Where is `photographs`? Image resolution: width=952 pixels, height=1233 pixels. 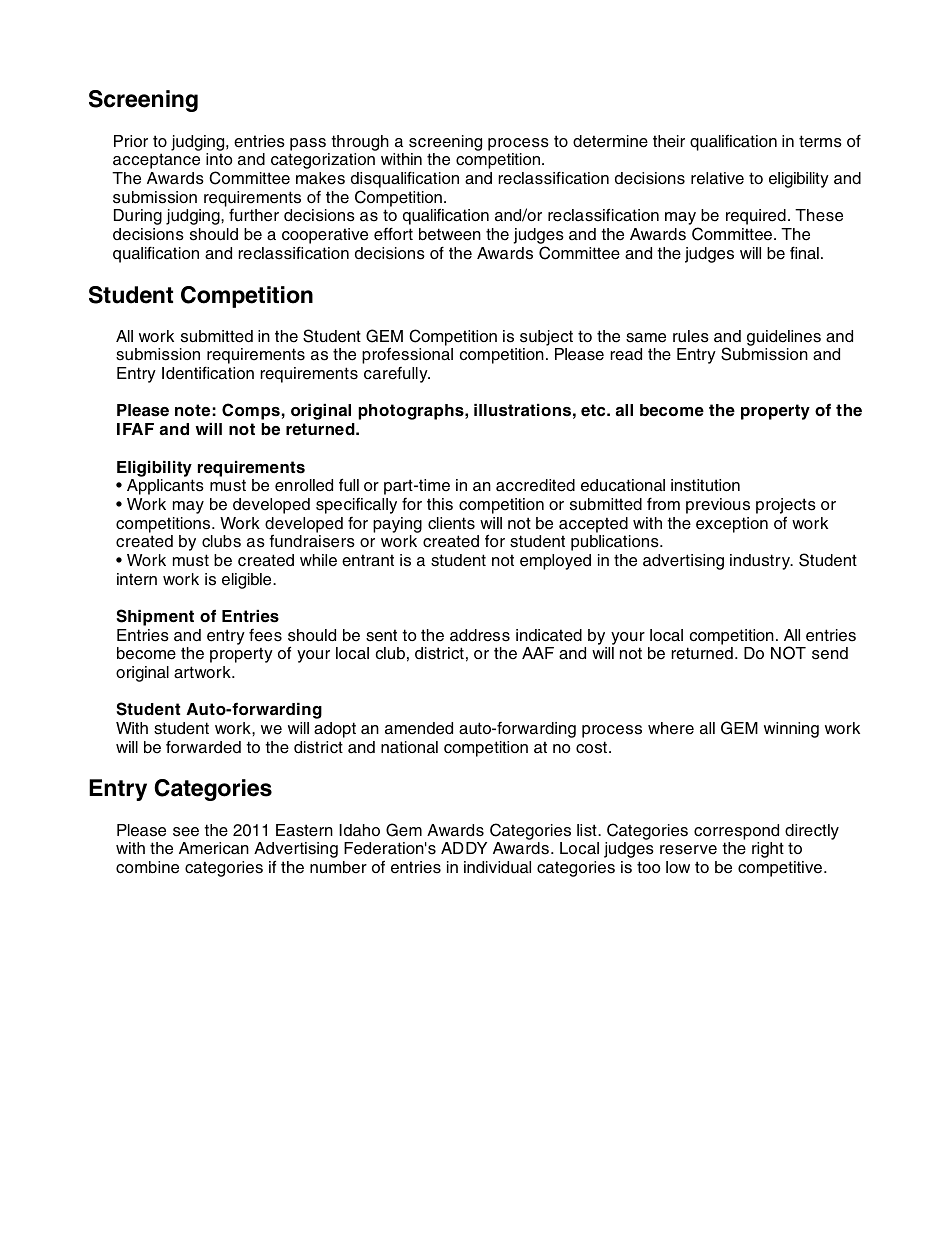 photographs is located at coordinates (412, 412).
